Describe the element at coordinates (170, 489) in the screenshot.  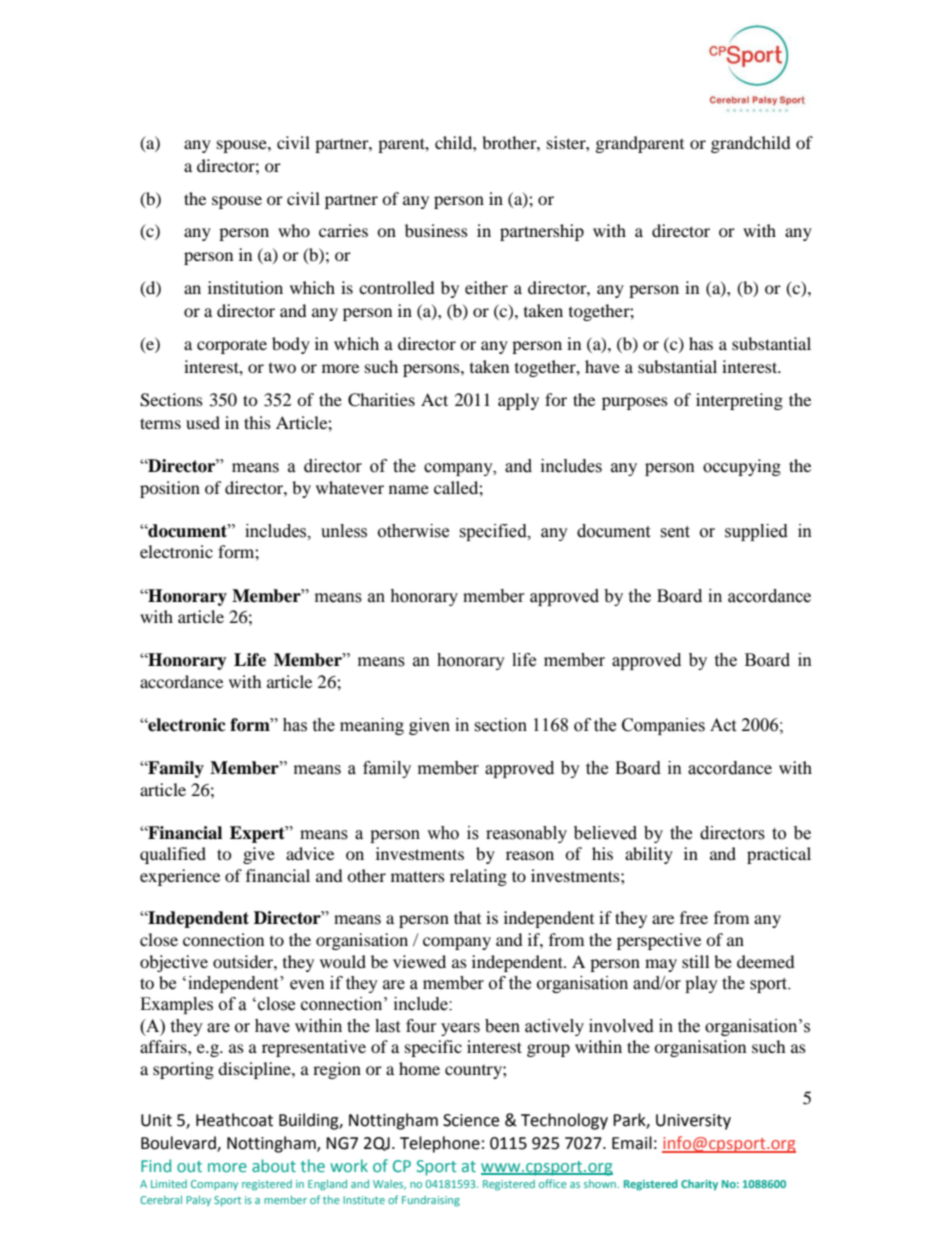
I see `position` at that location.
